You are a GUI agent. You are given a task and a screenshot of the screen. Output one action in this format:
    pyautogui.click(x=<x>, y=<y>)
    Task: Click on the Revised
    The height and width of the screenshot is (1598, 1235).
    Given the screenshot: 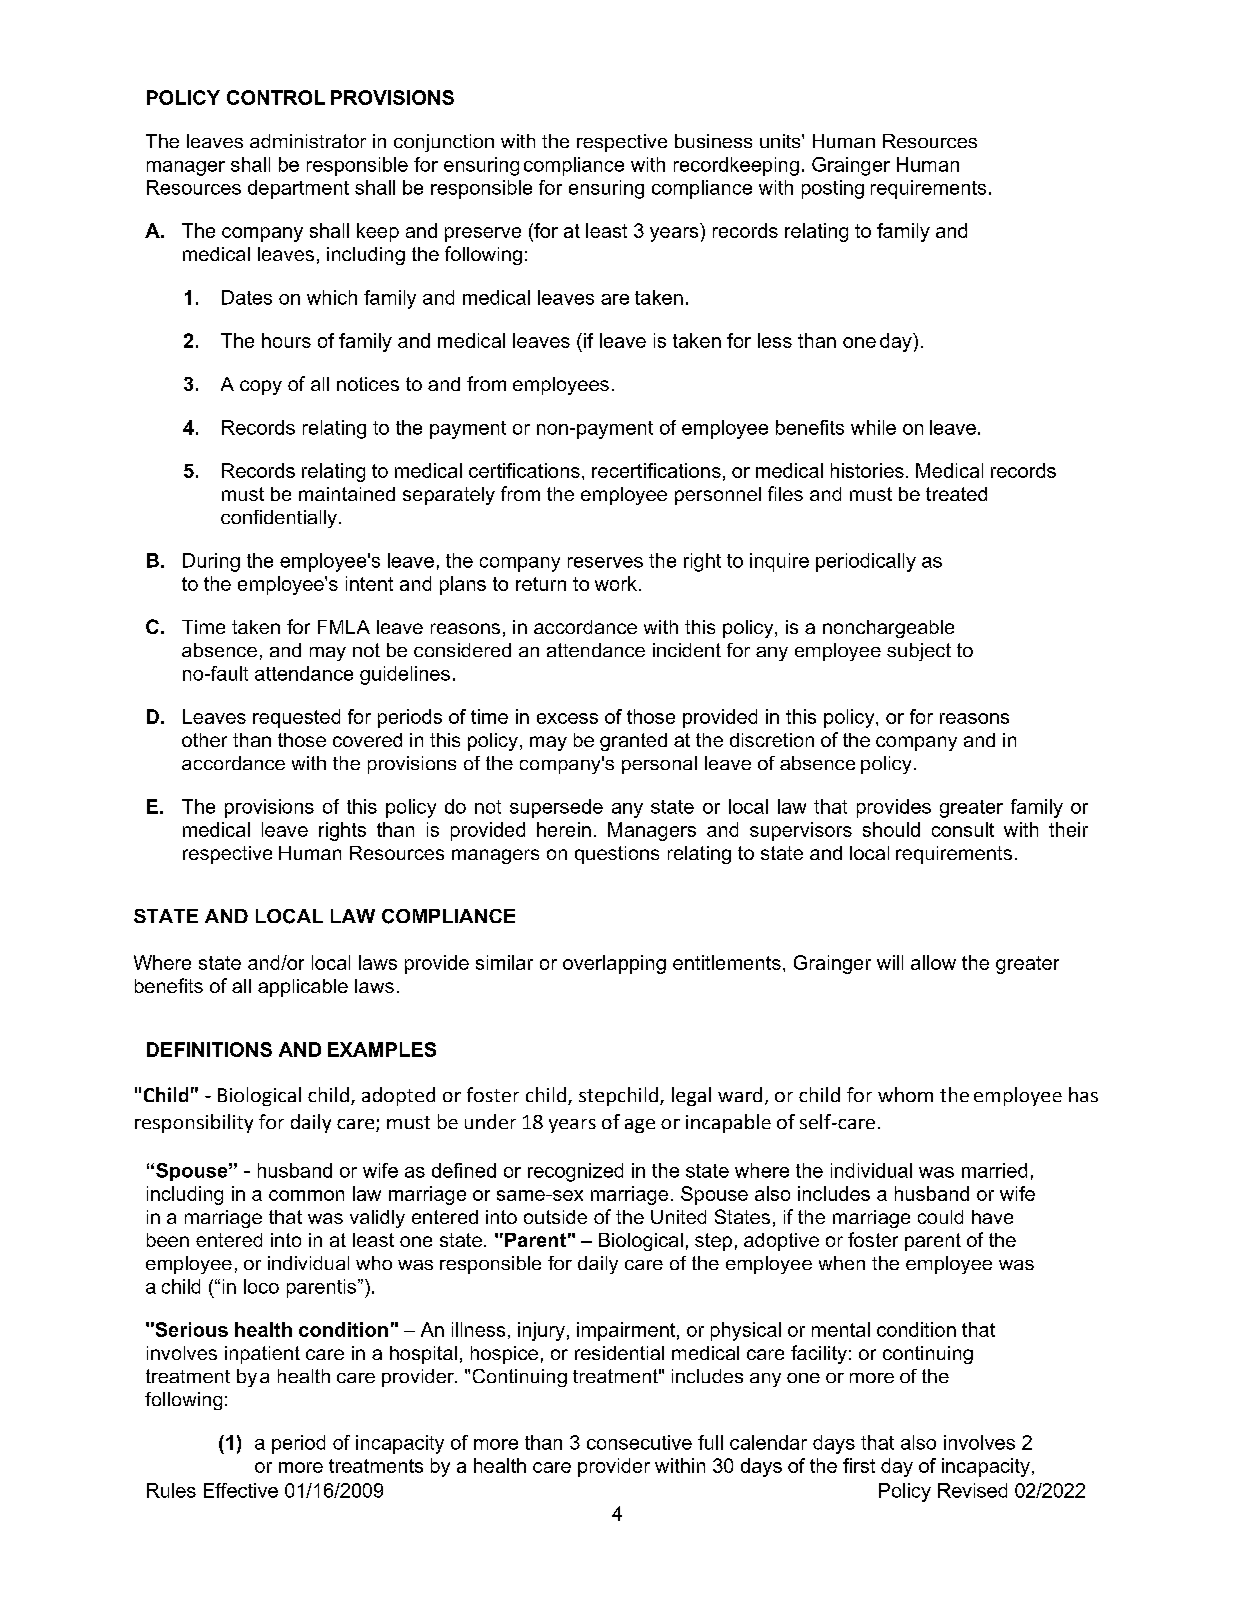 What is the action you would take?
    pyautogui.click(x=972, y=1490)
